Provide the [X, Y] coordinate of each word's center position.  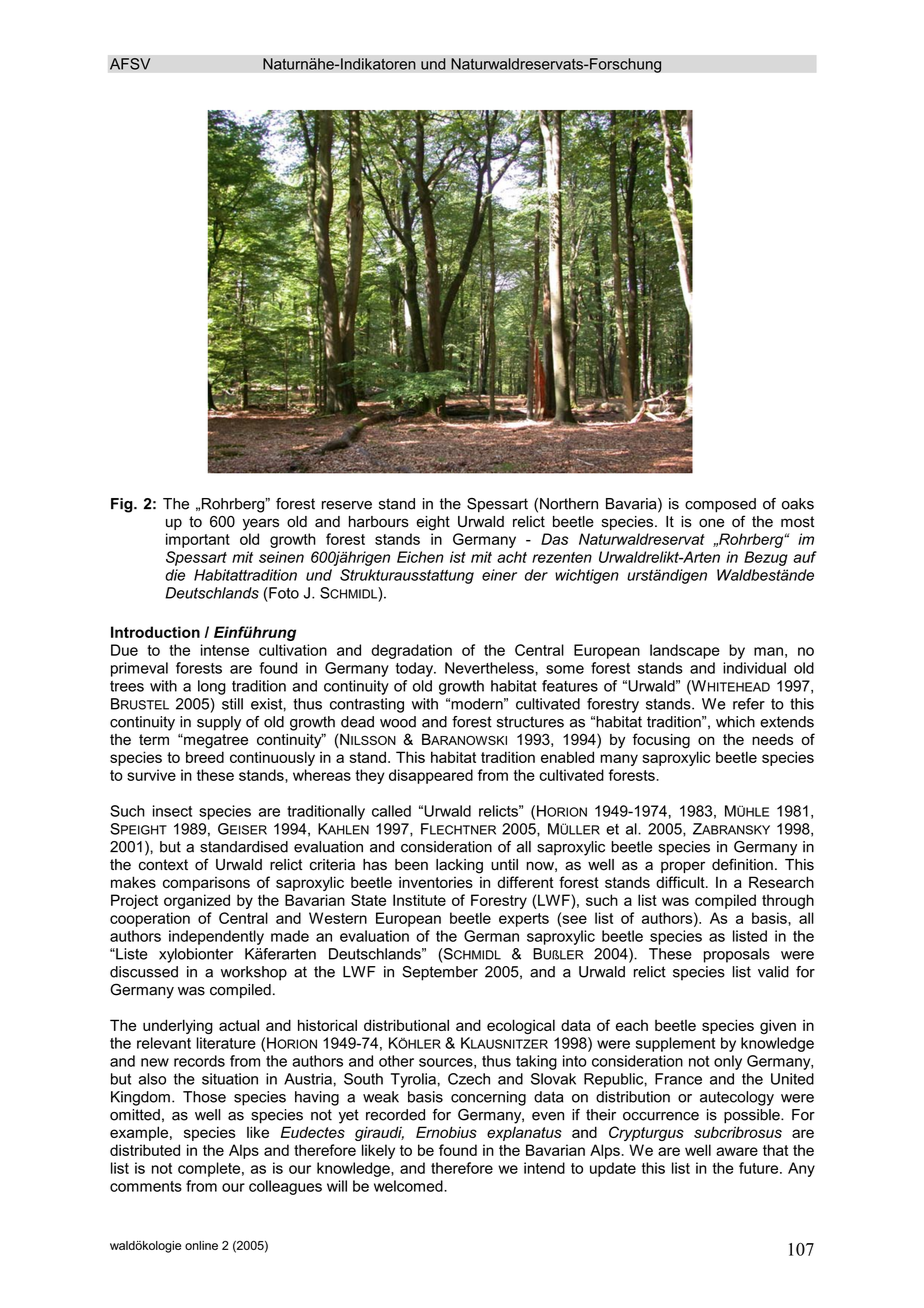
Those [204, 1097]
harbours [379, 522]
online [201, 1245]
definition [742, 864]
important [198, 540]
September [440, 973]
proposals [737, 955]
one [711, 523]
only [728, 1062]
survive [151, 775]
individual [754, 668]
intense [225, 650]
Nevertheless [490, 668]
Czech [469, 1079]
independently [216, 937]
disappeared [431, 776]
